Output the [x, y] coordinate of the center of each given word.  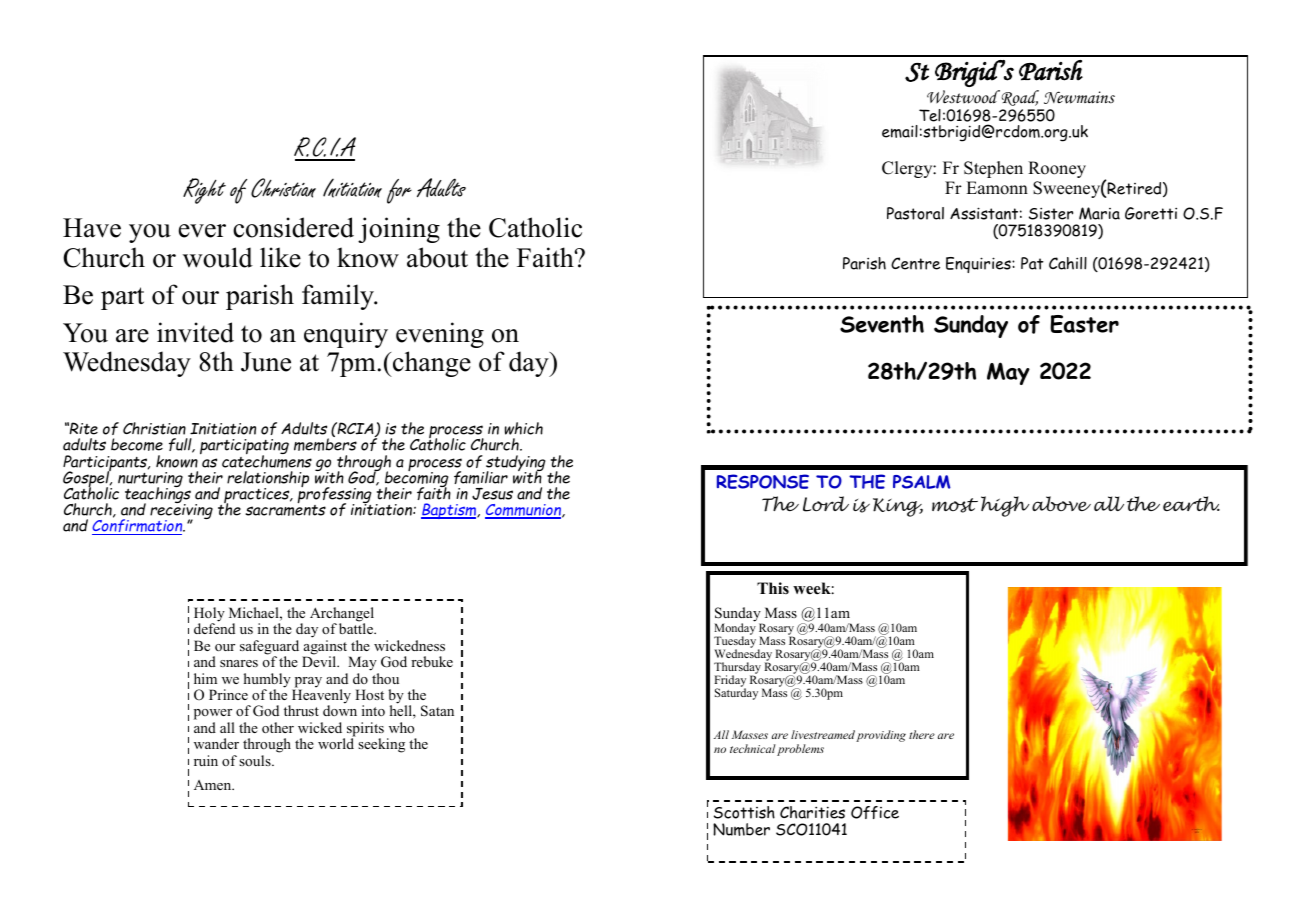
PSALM [922, 482]
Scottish [744, 812]
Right [204, 191]
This [773, 588]
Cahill [1068, 263]
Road [1019, 98]
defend [214, 627]
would [218, 257]
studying [514, 464]
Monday [735, 629]
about [437, 257]
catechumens [267, 460]
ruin [206, 760]
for [399, 191]
